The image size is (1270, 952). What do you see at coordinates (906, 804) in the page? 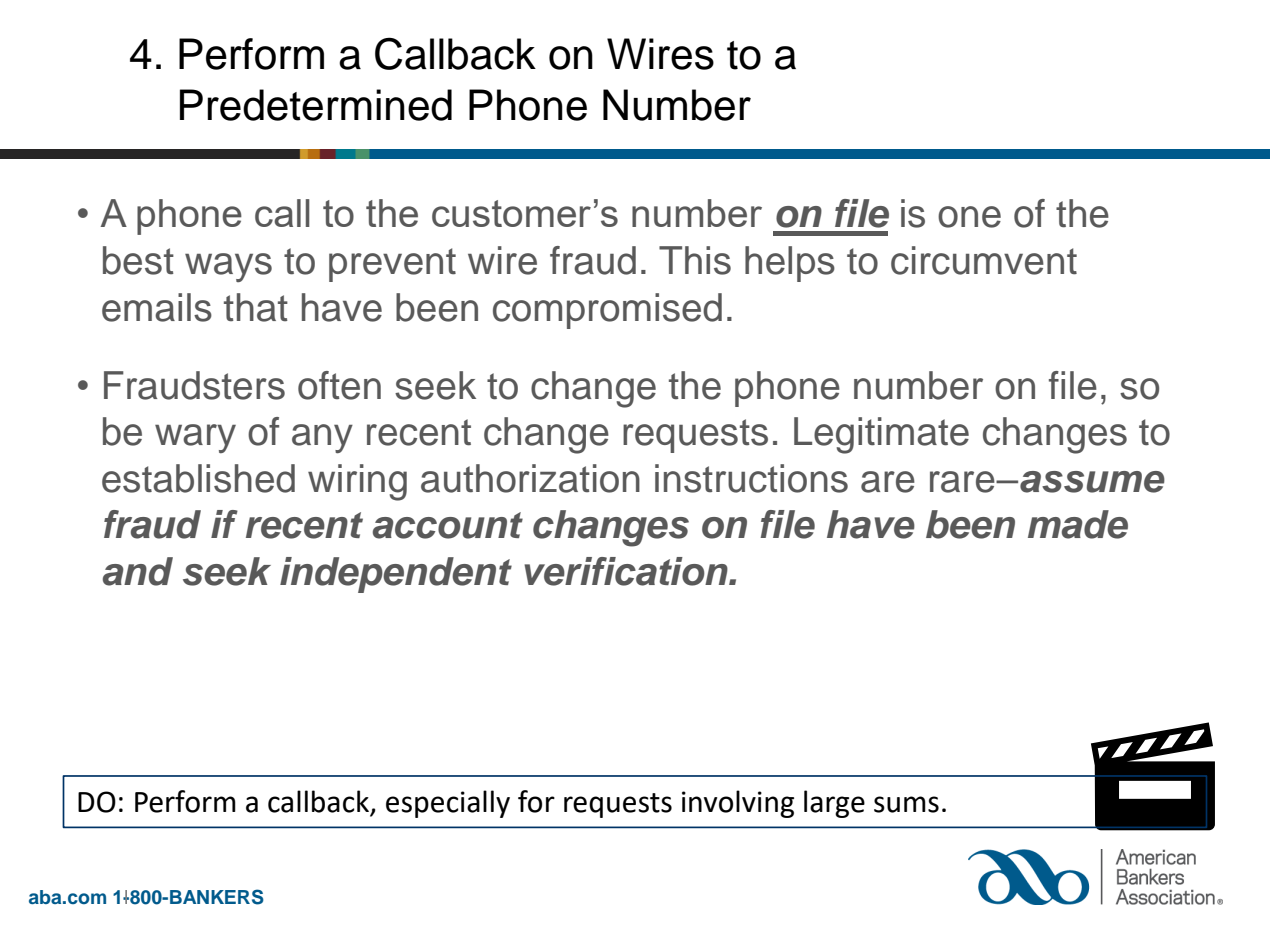
I see `sums` at bounding box center [906, 804].
